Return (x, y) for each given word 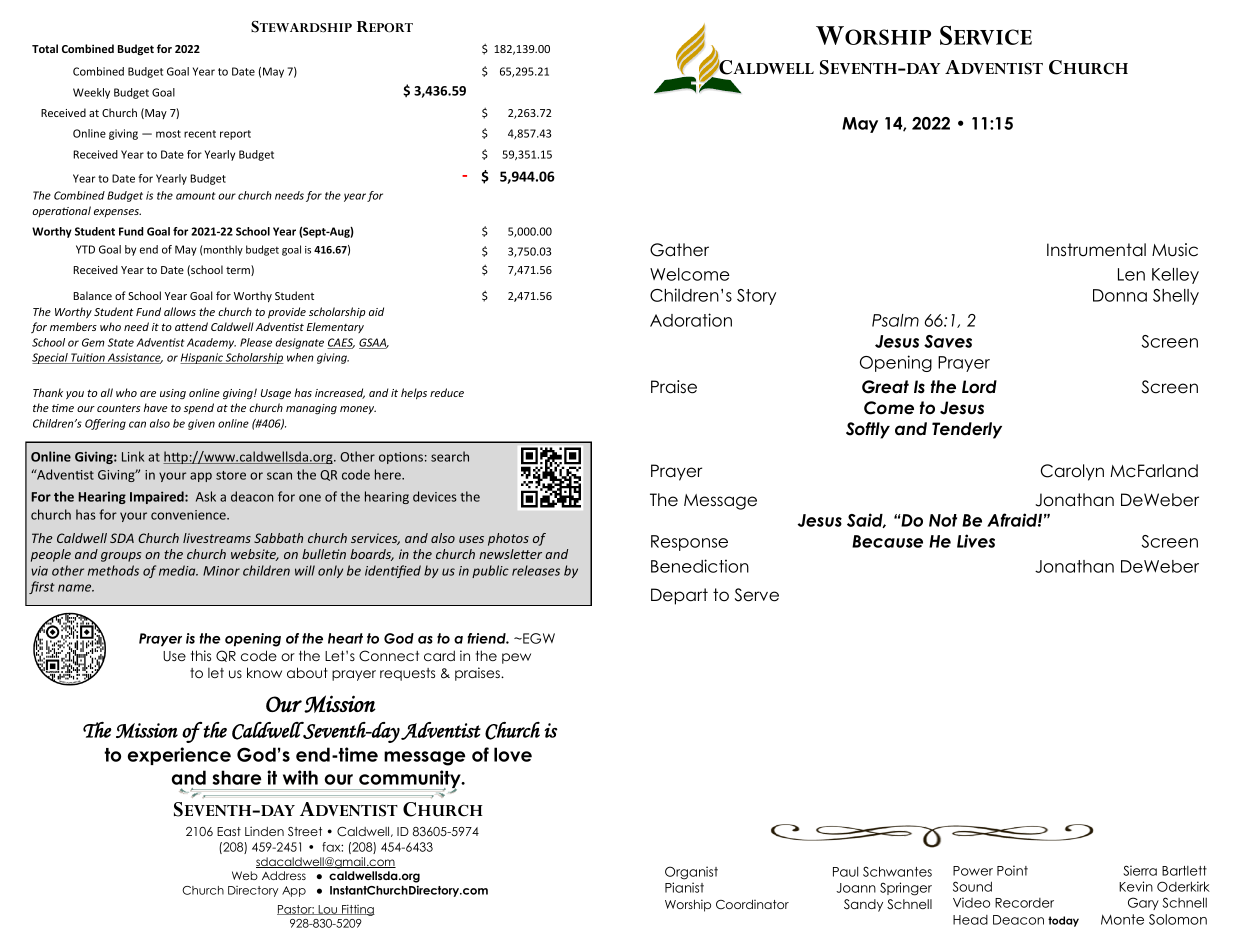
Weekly (91, 93)
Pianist (684, 887)
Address (284, 875)
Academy (211, 343)
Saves (948, 341)
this (201, 655)
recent (200, 134)
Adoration (691, 320)
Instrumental (1096, 250)
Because (887, 541)
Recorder (1024, 903)
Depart (679, 596)
